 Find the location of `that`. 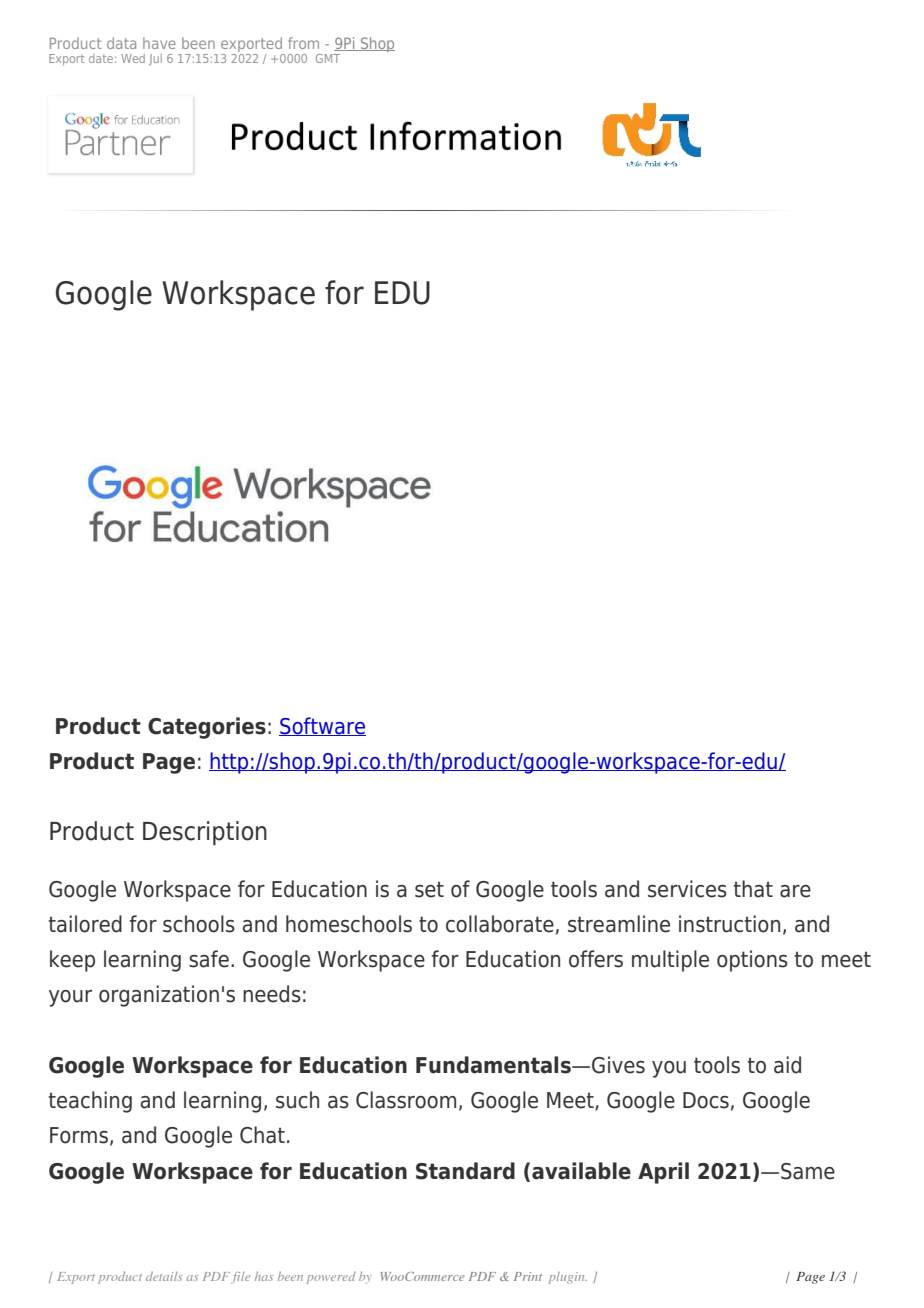

that is located at coordinates (753, 889).
